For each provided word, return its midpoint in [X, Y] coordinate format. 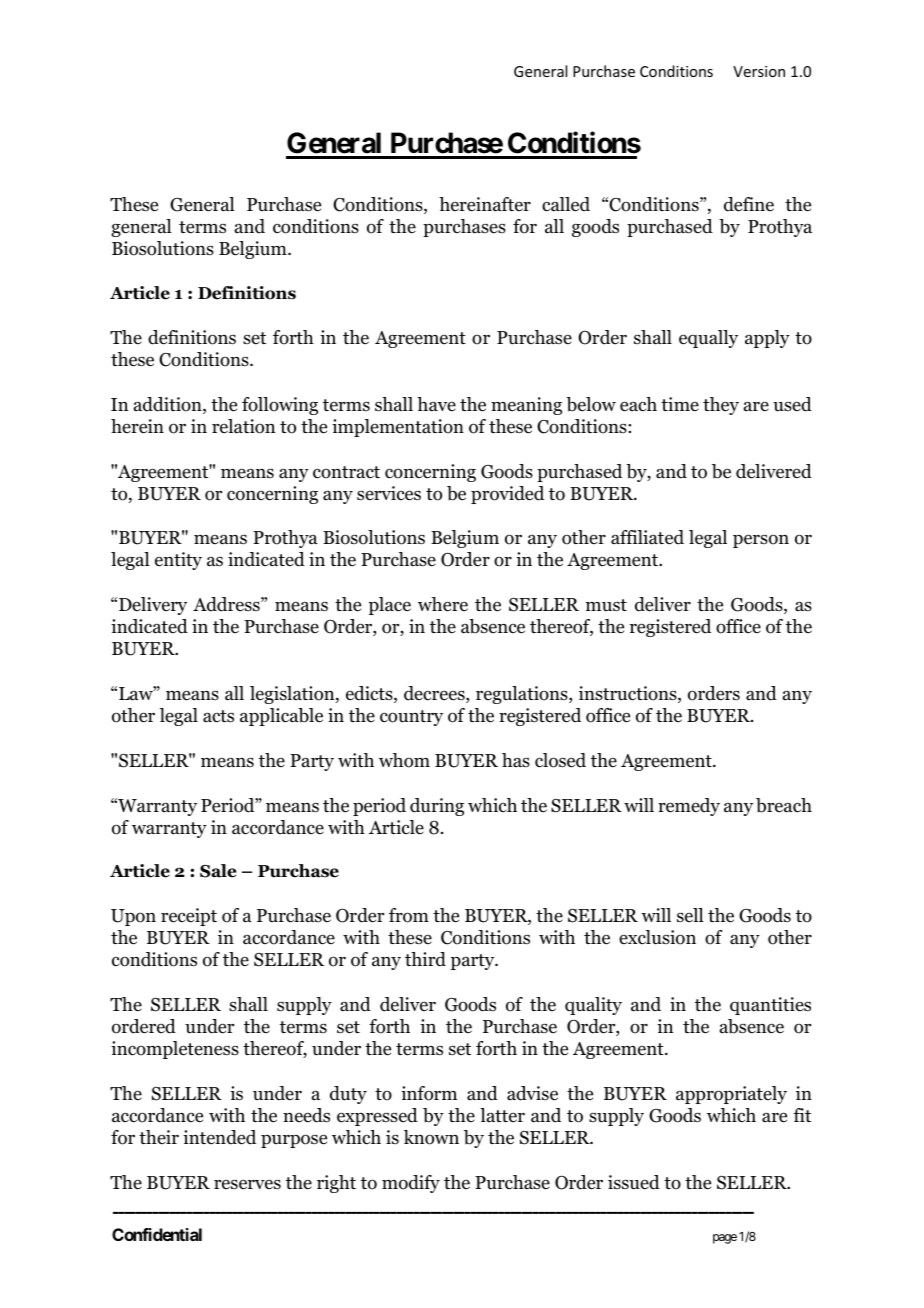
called [566, 204]
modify [411, 1184]
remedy [689, 807]
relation [243, 426]
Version [759, 71]
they [721, 406]
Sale [218, 871]
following [280, 406]
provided [507, 495]
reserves [247, 1184]
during [437, 807]
